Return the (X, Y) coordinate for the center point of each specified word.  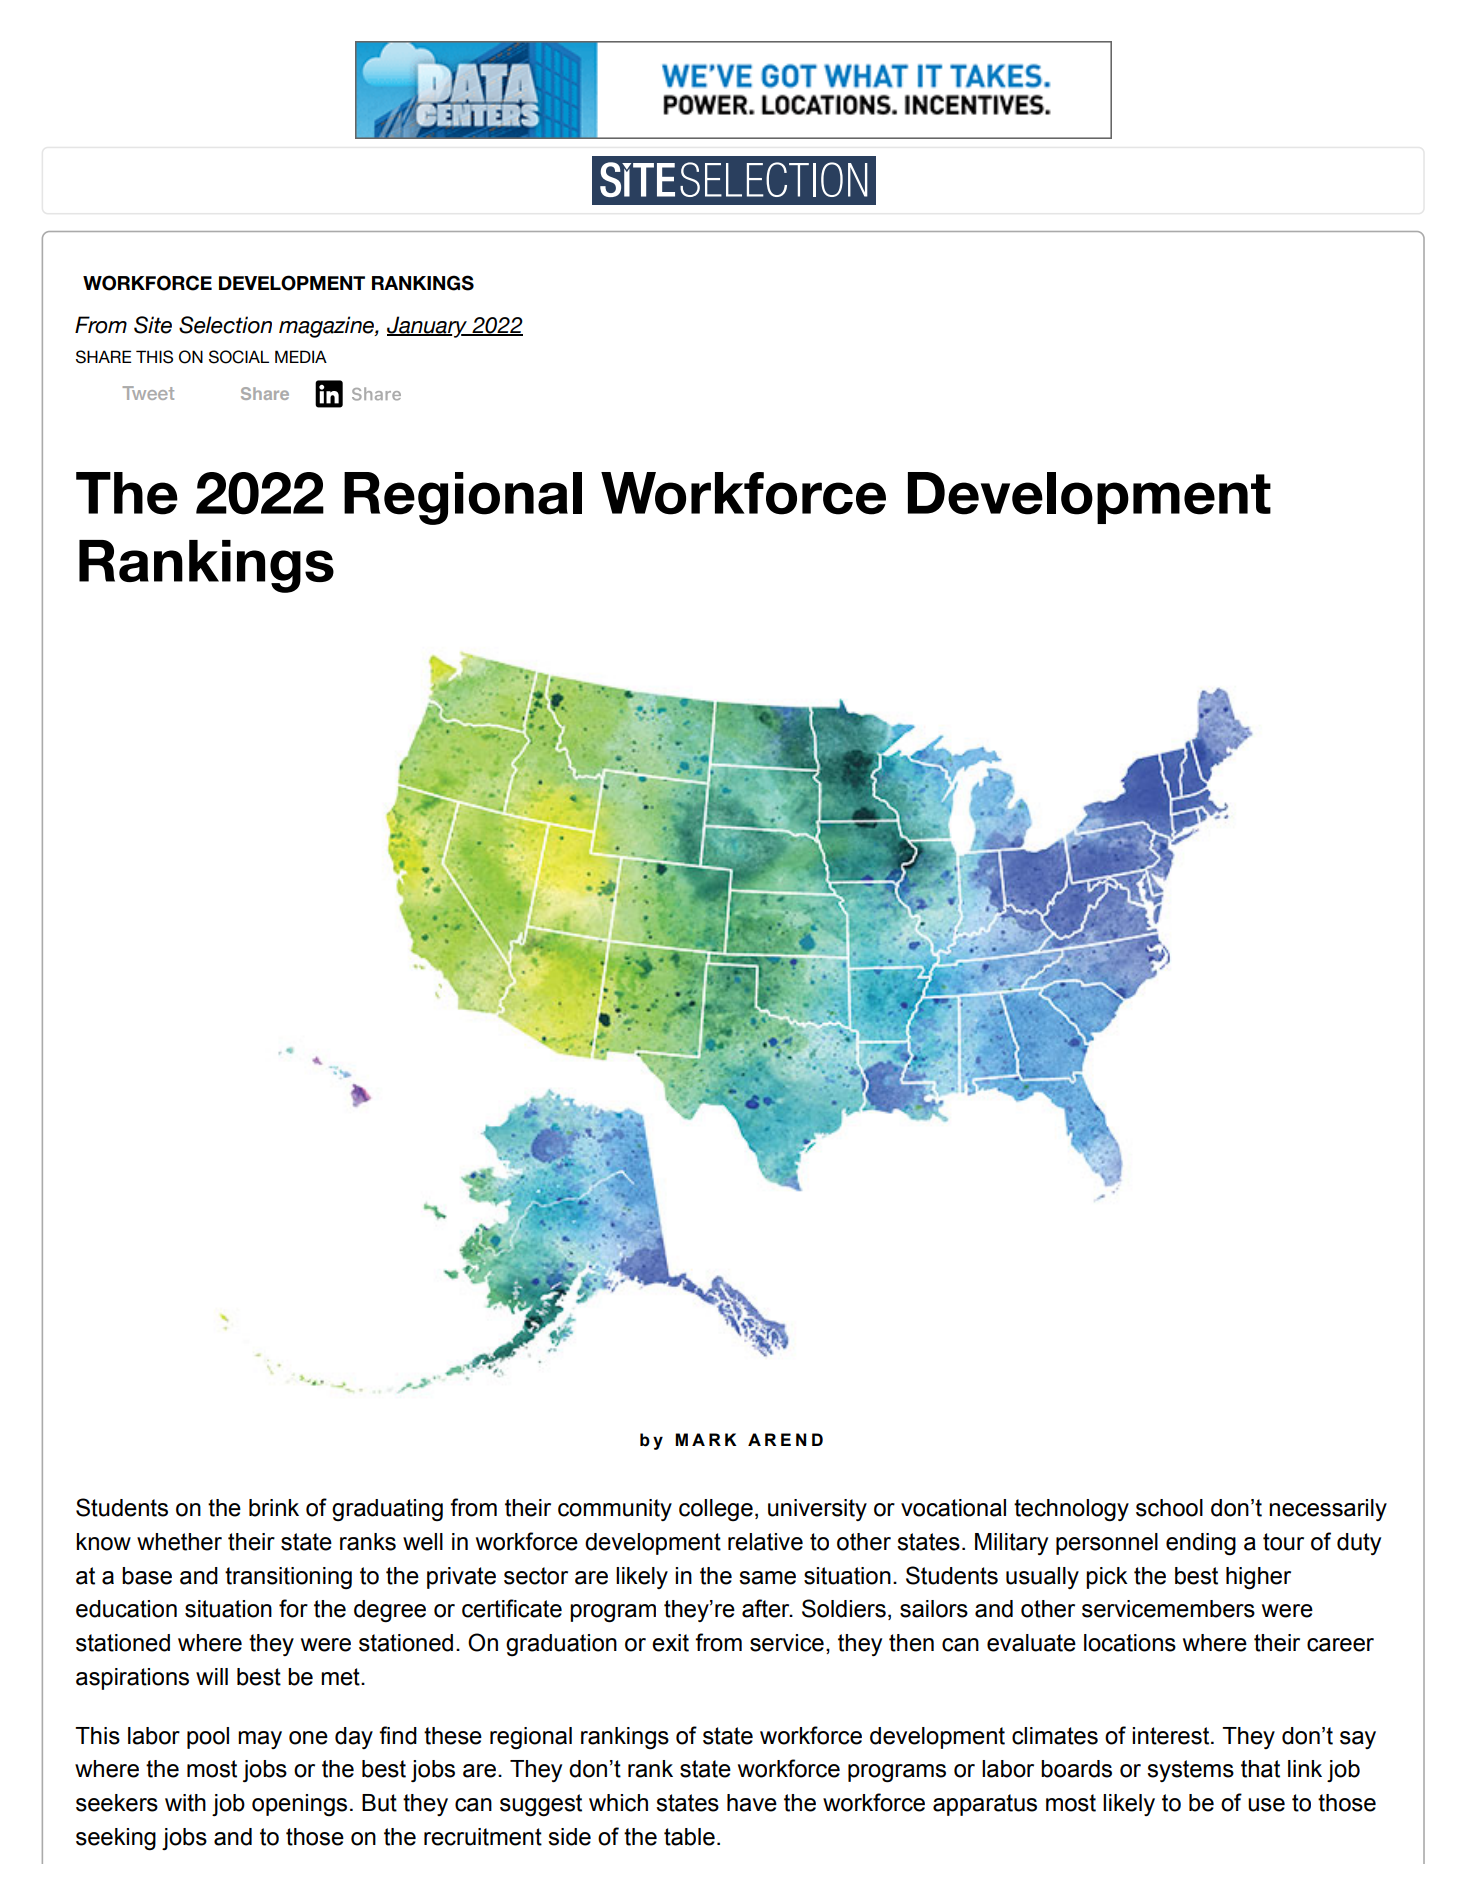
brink (274, 1508)
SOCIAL (239, 357)
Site (153, 325)
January (428, 327)
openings (299, 1805)
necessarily (1328, 1510)
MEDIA (301, 356)
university (817, 1510)
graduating (387, 1510)
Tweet (148, 393)
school (1169, 1508)
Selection (225, 325)
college (716, 1510)
